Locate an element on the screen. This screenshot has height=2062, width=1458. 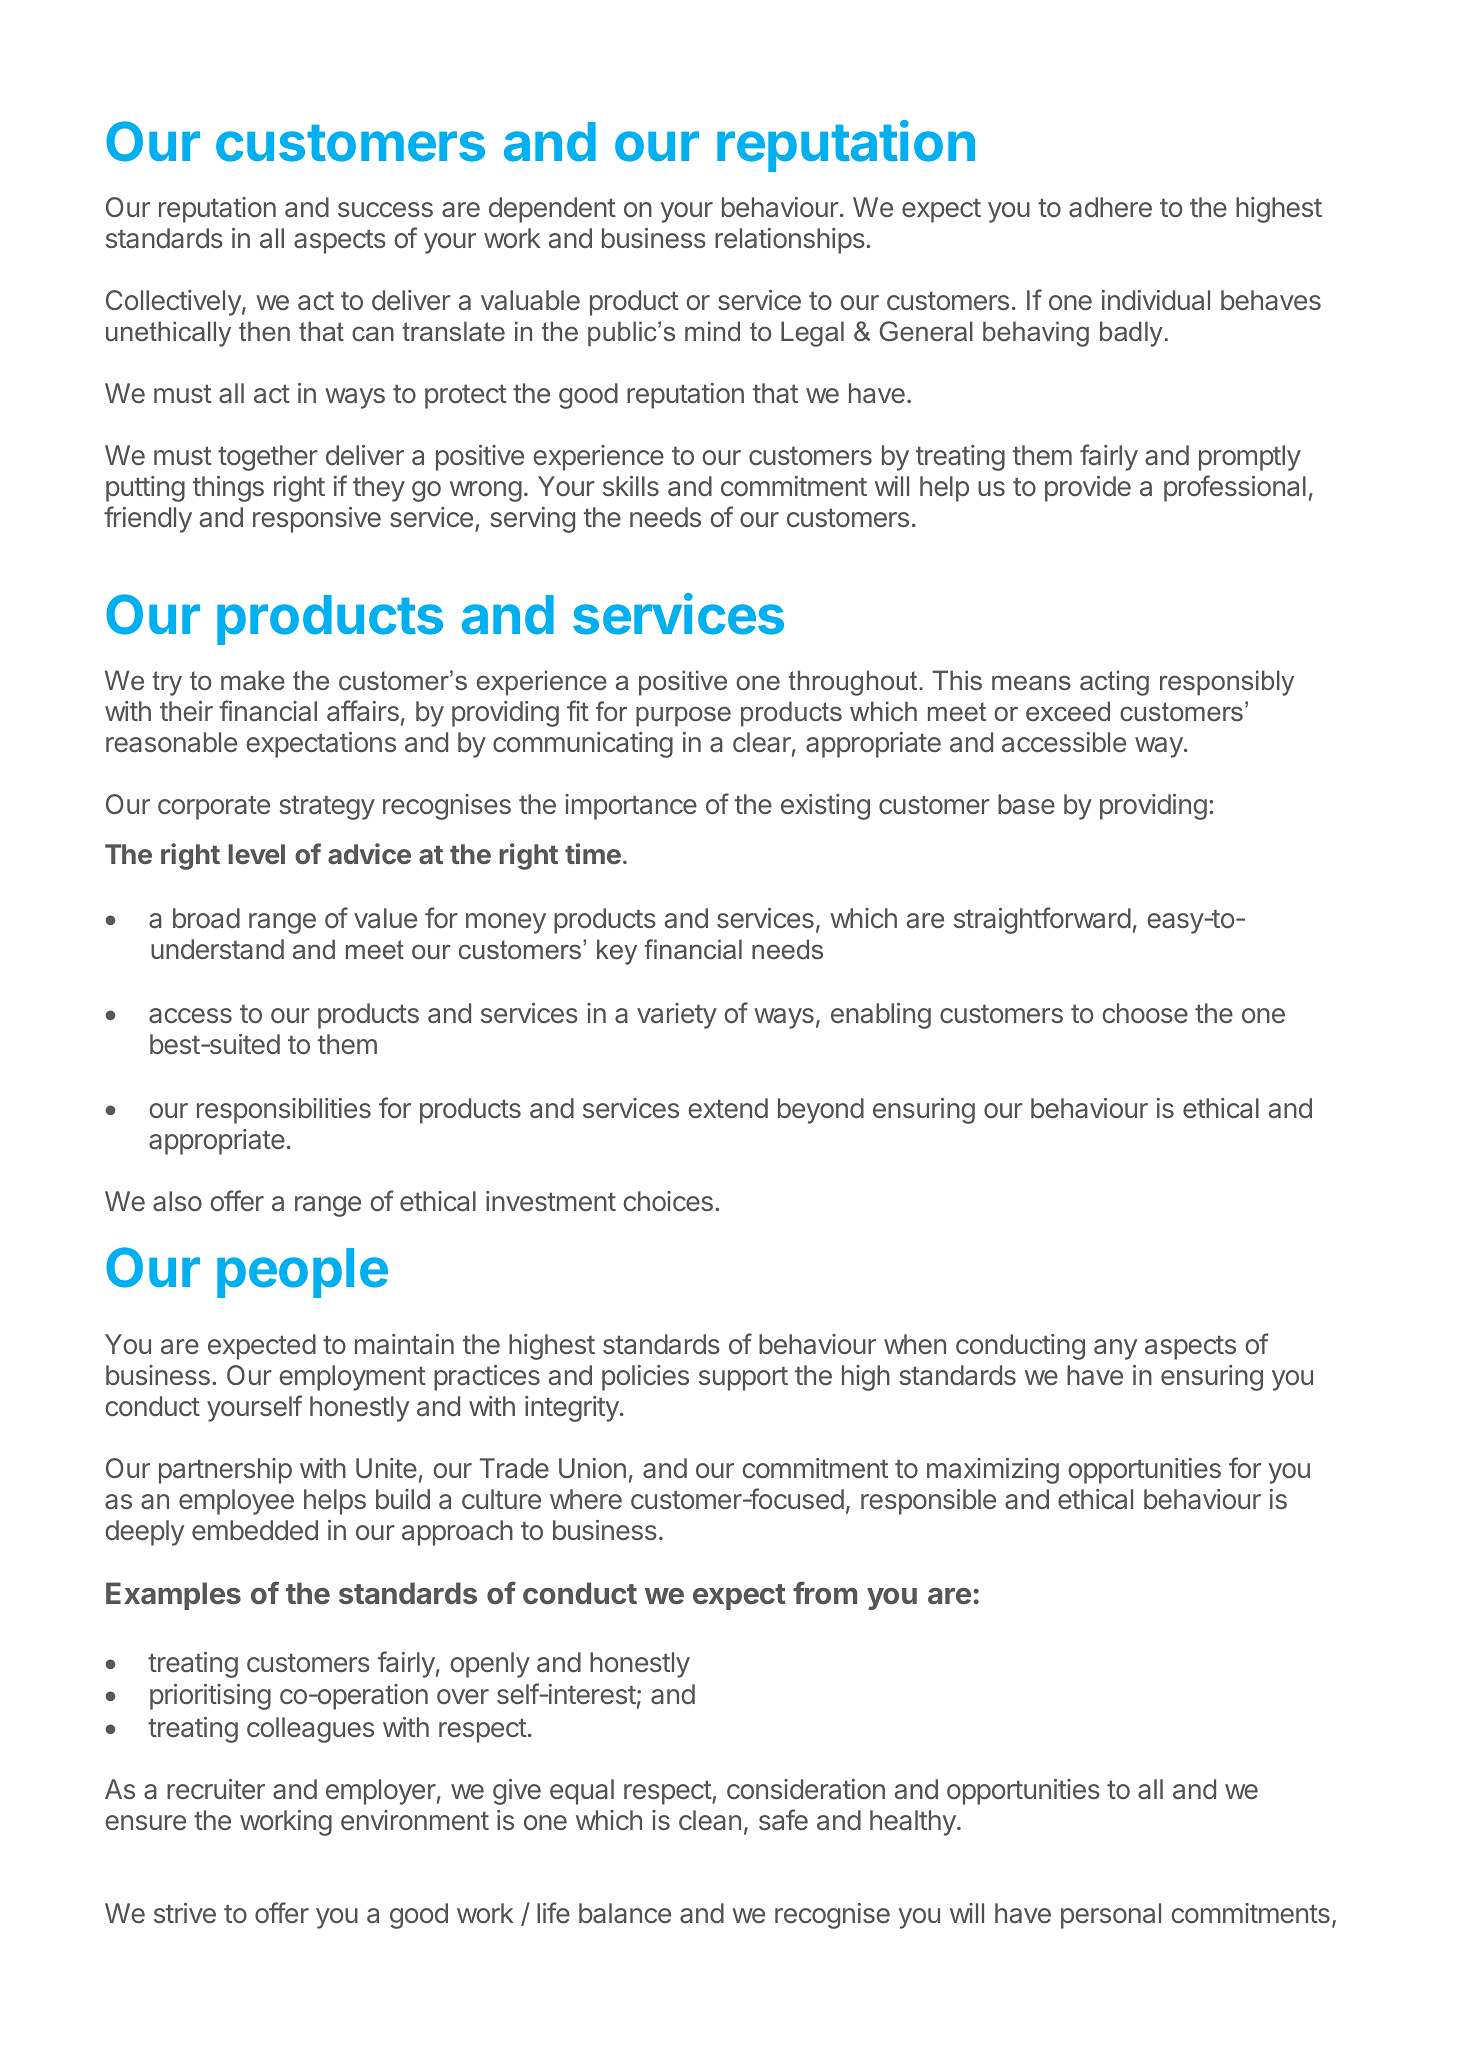
then is located at coordinates (264, 331).
